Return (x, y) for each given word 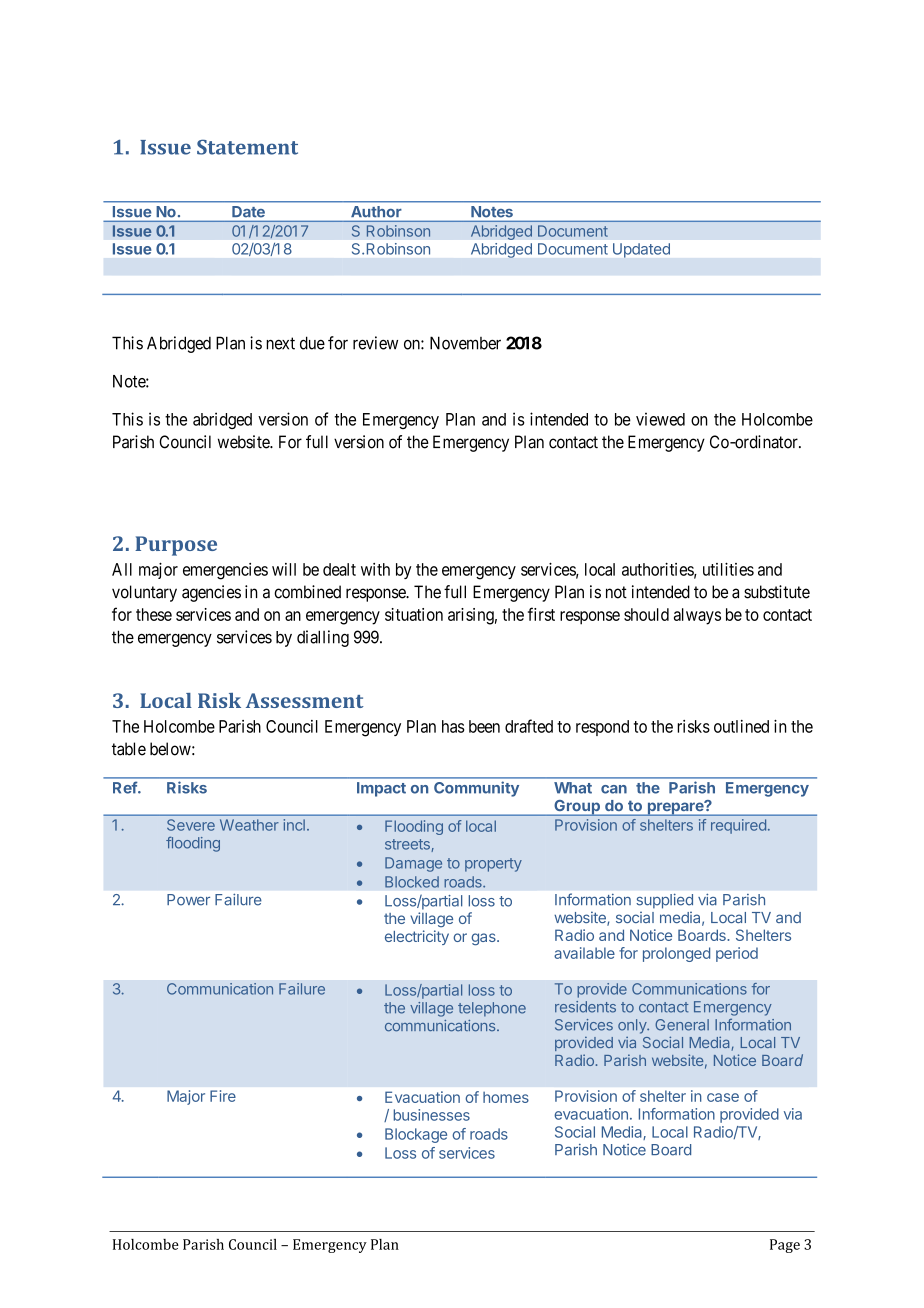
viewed (660, 419)
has (453, 726)
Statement (247, 147)
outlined (741, 726)
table (129, 749)
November (465, 343)
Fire (223, 1096)
